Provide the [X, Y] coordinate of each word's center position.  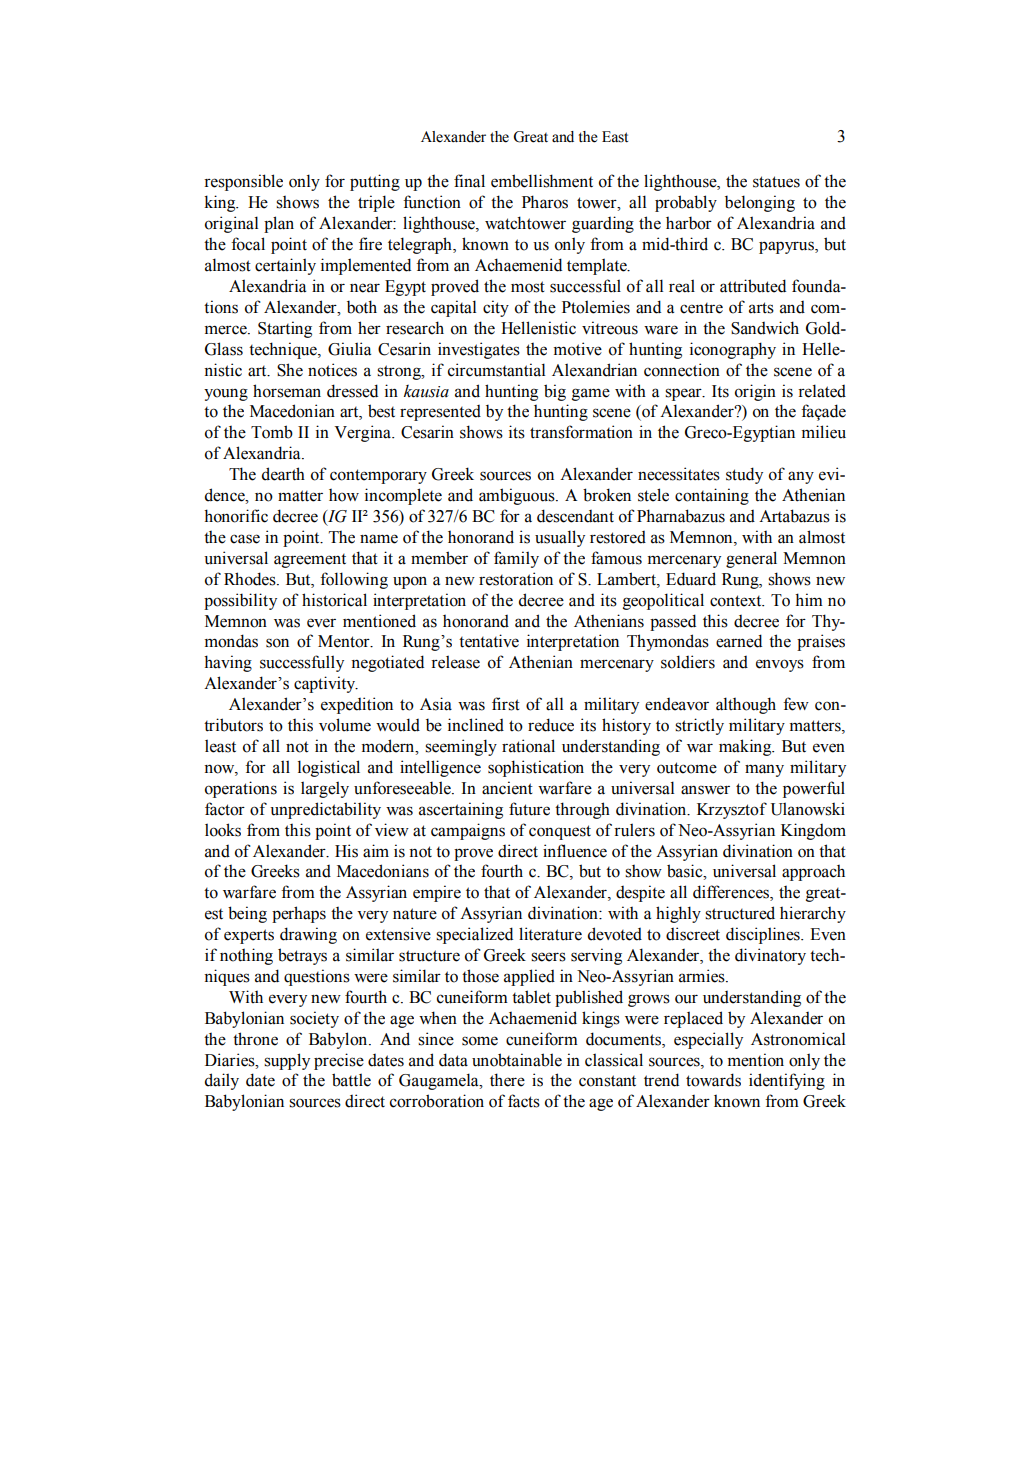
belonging [760, 203]
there [507, 1080]
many [764, 770]
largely [325, 789]
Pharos [545, 202]
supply [287, 1061]
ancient [507, 788]
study [744, 475]
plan [279, 224]
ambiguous [518, 496]
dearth [283, 474]
